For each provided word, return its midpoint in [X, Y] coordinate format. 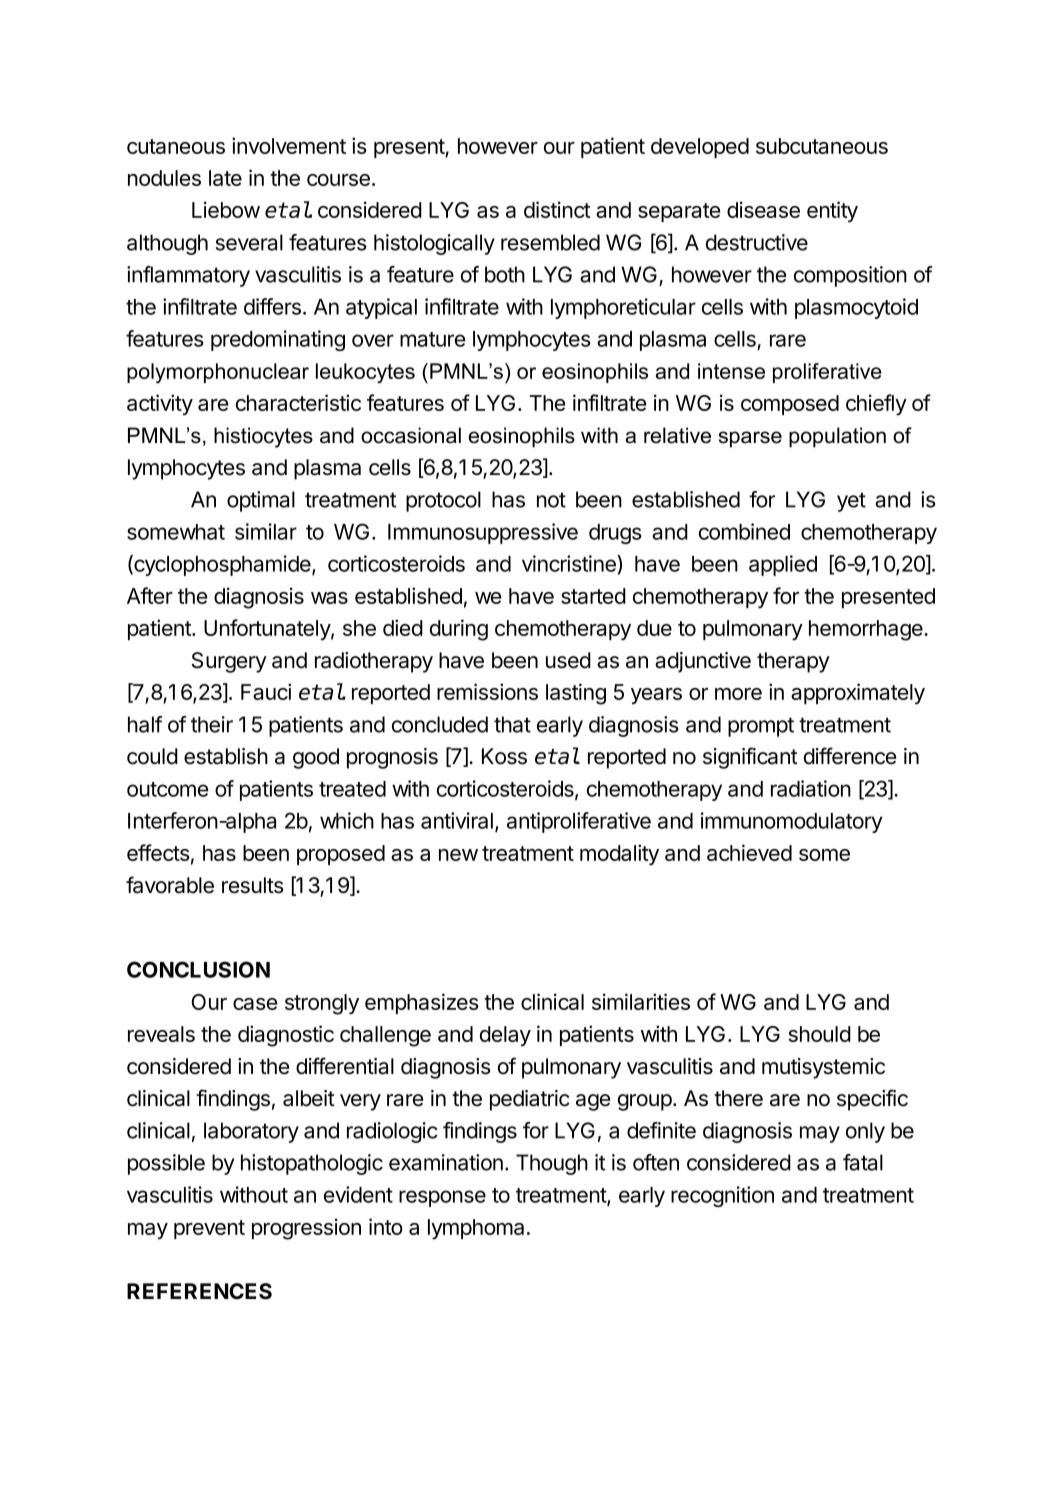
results [253, 885]
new [458, 855]
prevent [209, 1229]
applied [783, 565]
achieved [749, 852]
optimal [261, 501]
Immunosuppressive [483, 533]
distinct [557, 209]
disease [763, 209]
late [225, 178]
